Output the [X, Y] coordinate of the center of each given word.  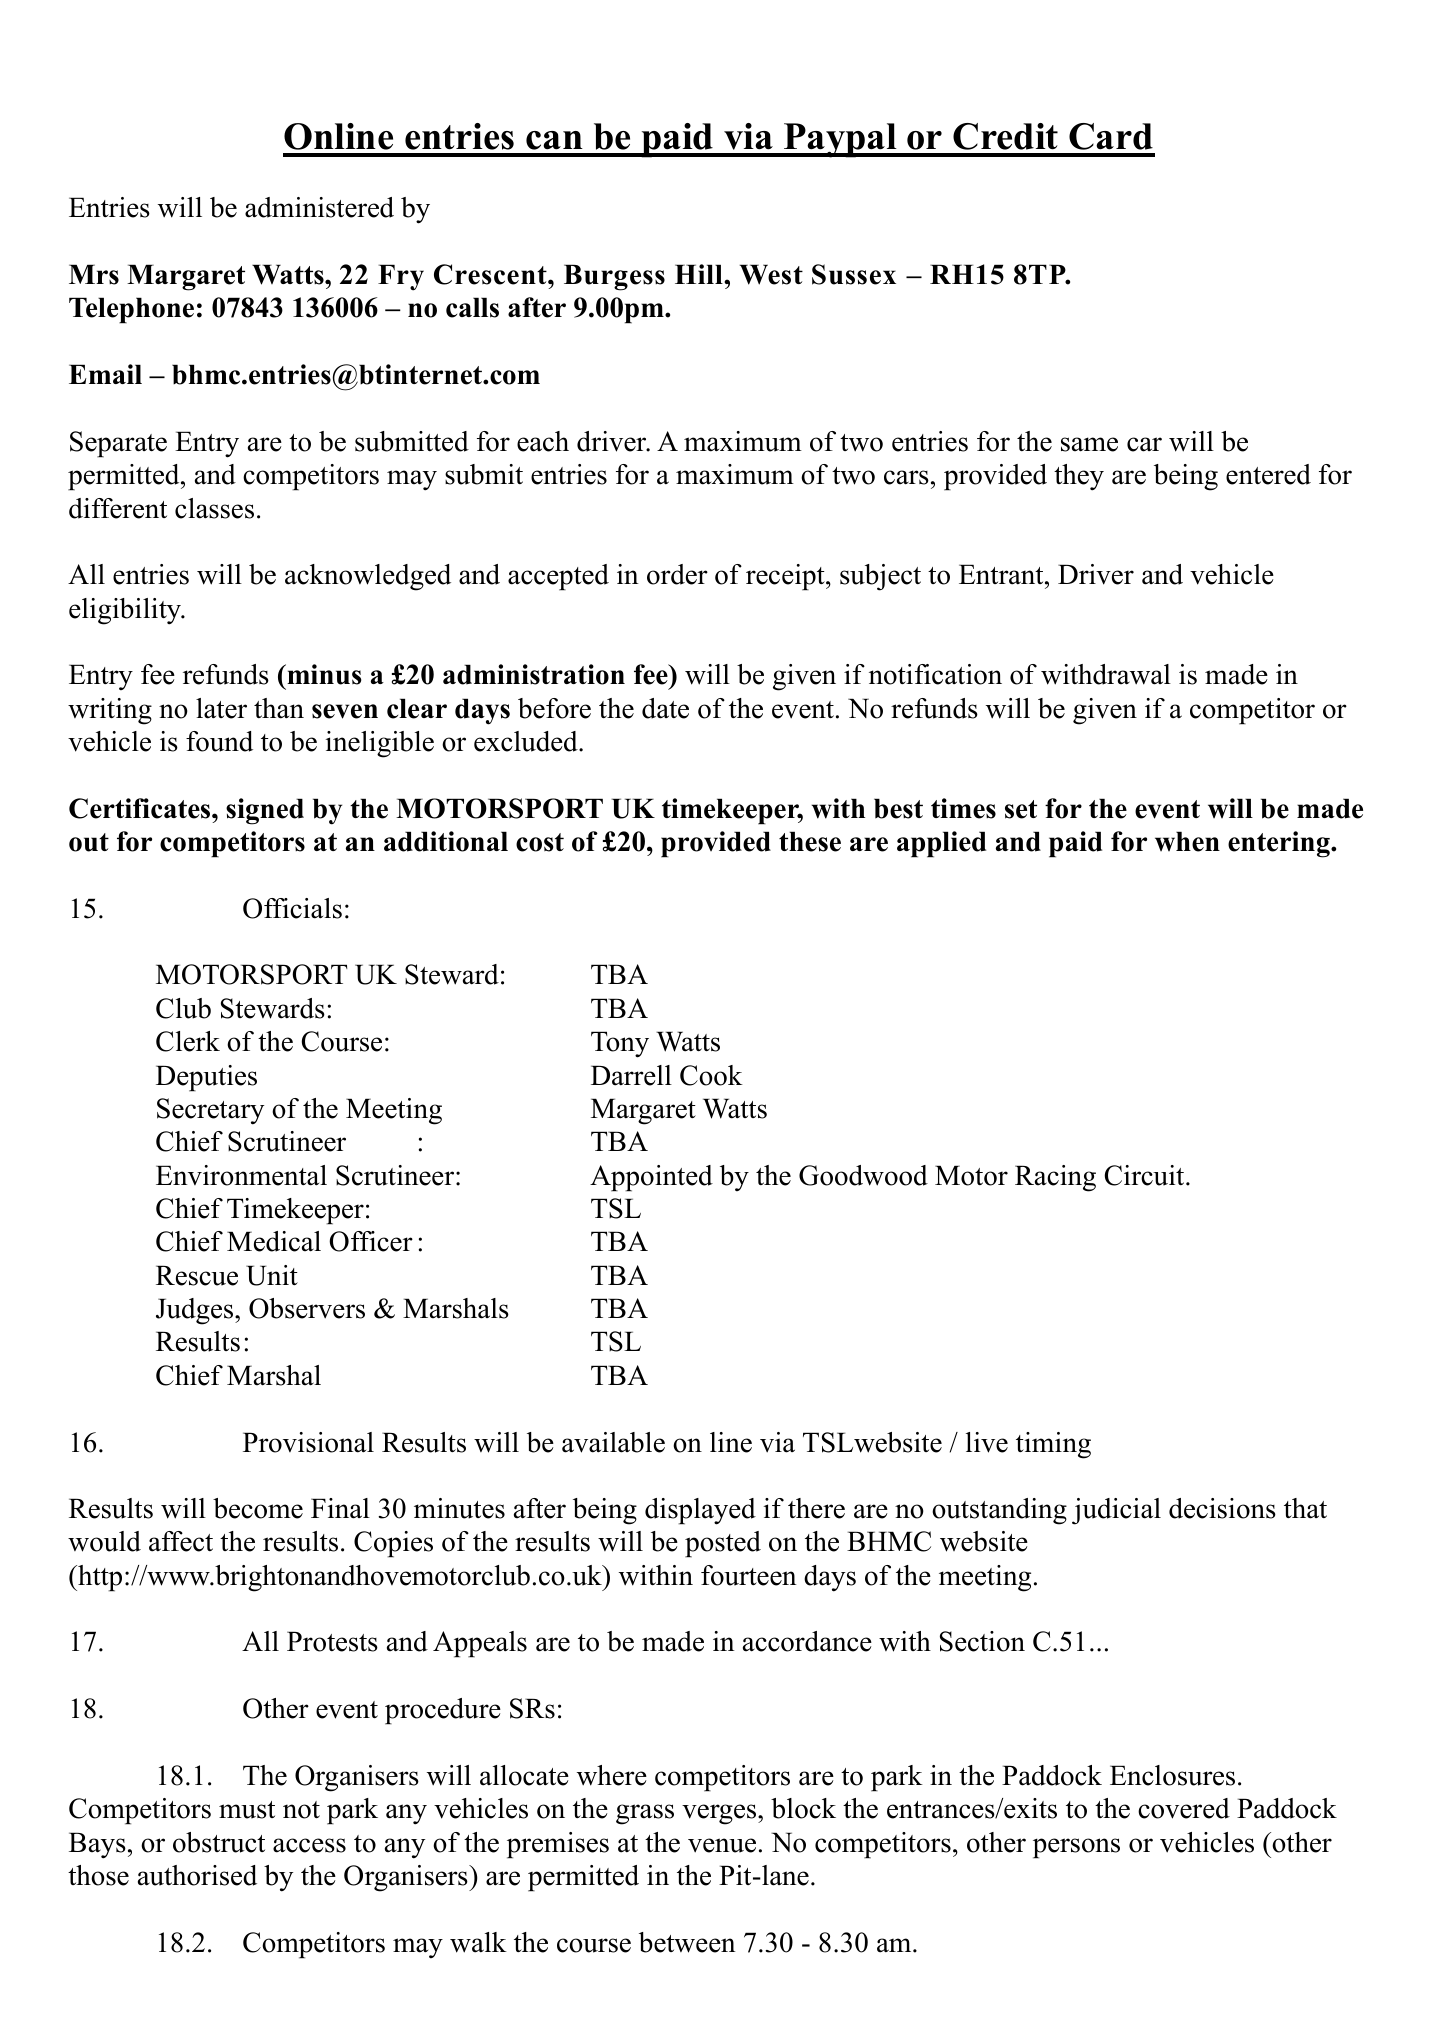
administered [319, 207]
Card [1111, 136]
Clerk [188, 1041]
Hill [700, 274]
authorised [197, 1875]
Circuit [1146, 1175]
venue [722, 1845]
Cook [711, 1075]
